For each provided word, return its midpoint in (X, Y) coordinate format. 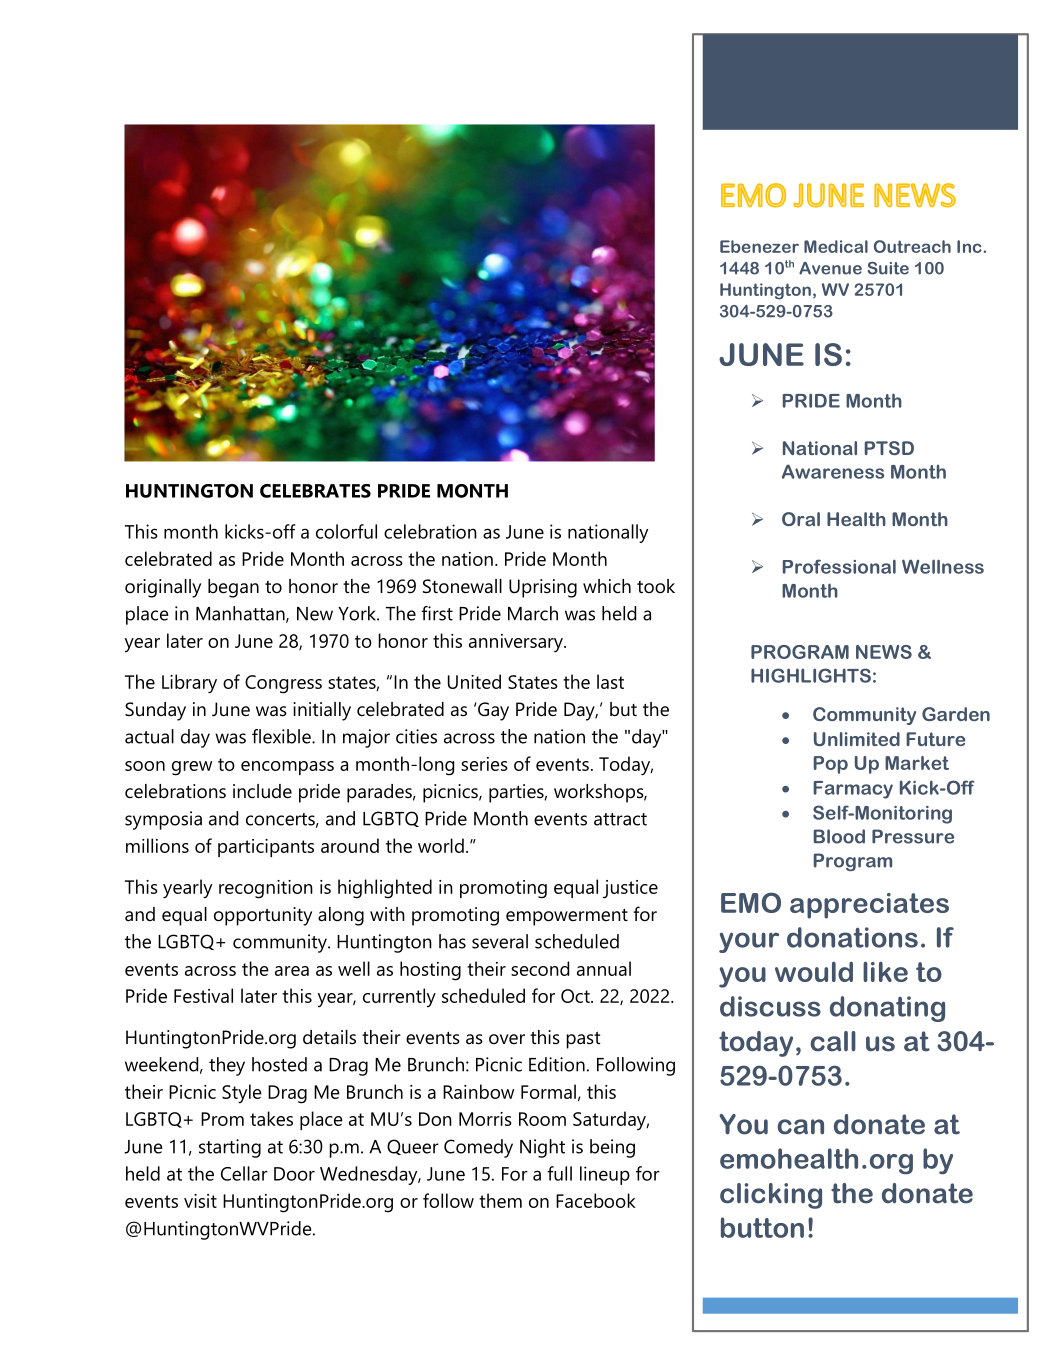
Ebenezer (759, 246)
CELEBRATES (315, 491)
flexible (282, 736)
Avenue (830, 268)
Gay (493, 711)
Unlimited (857, 739)
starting (230, 1148)
